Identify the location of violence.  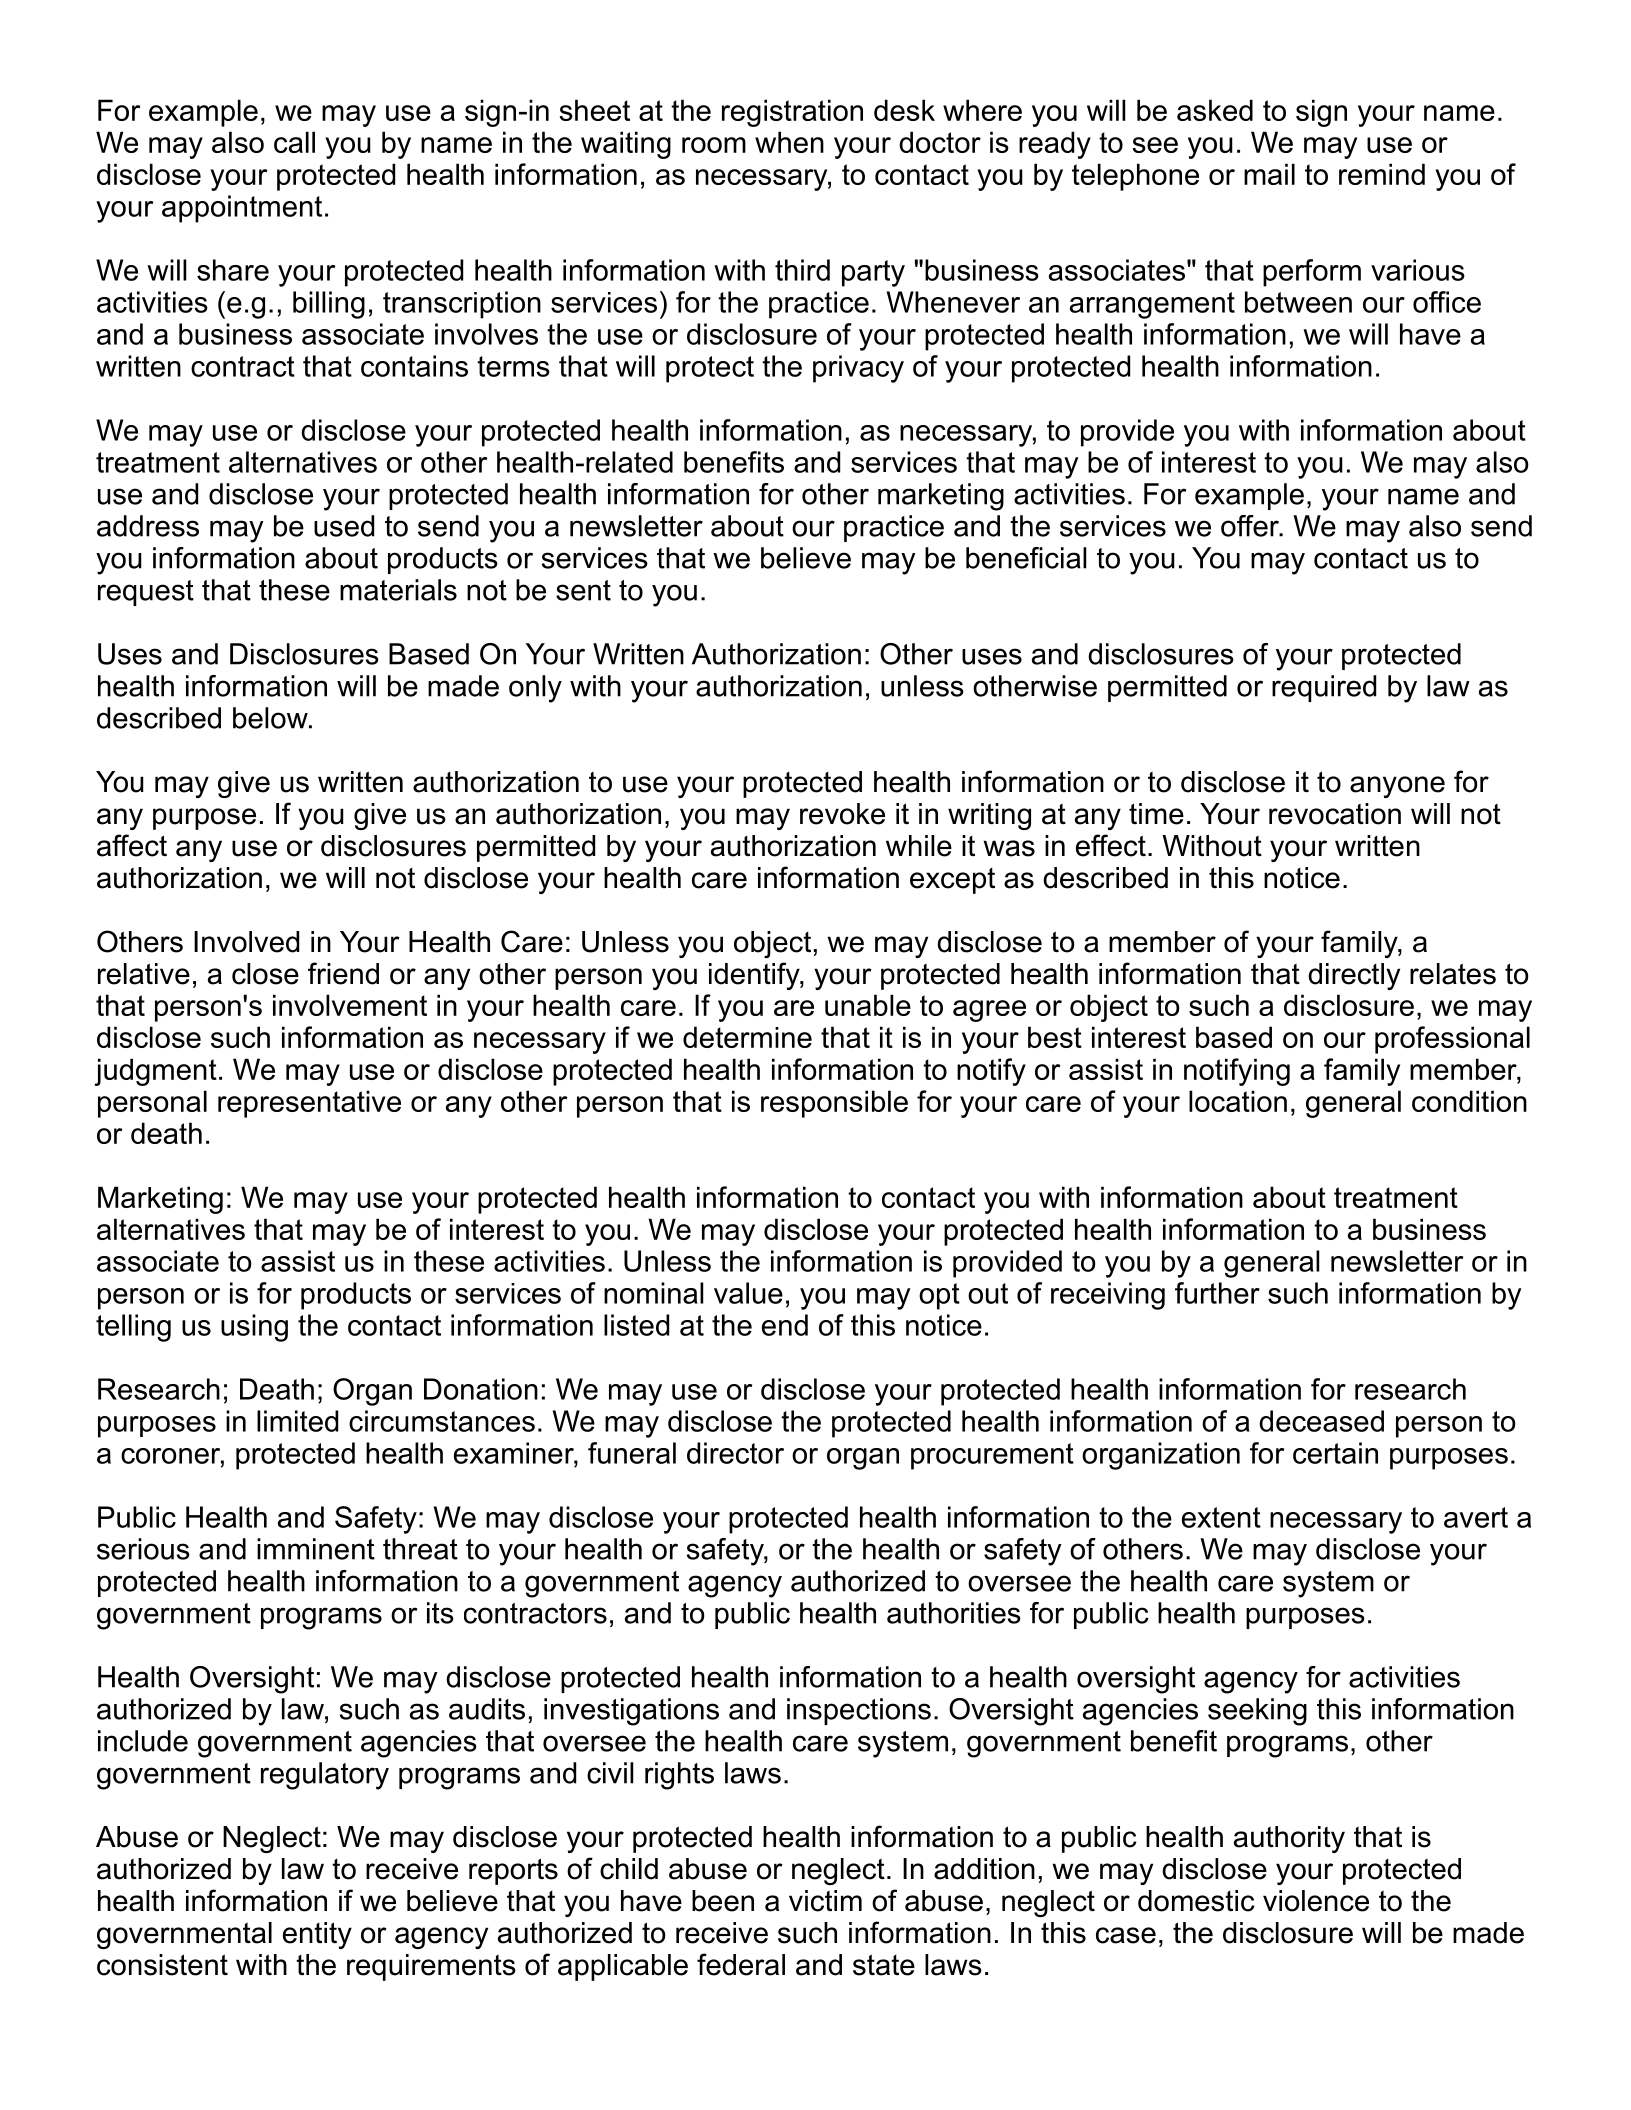
(1316, 1901).
